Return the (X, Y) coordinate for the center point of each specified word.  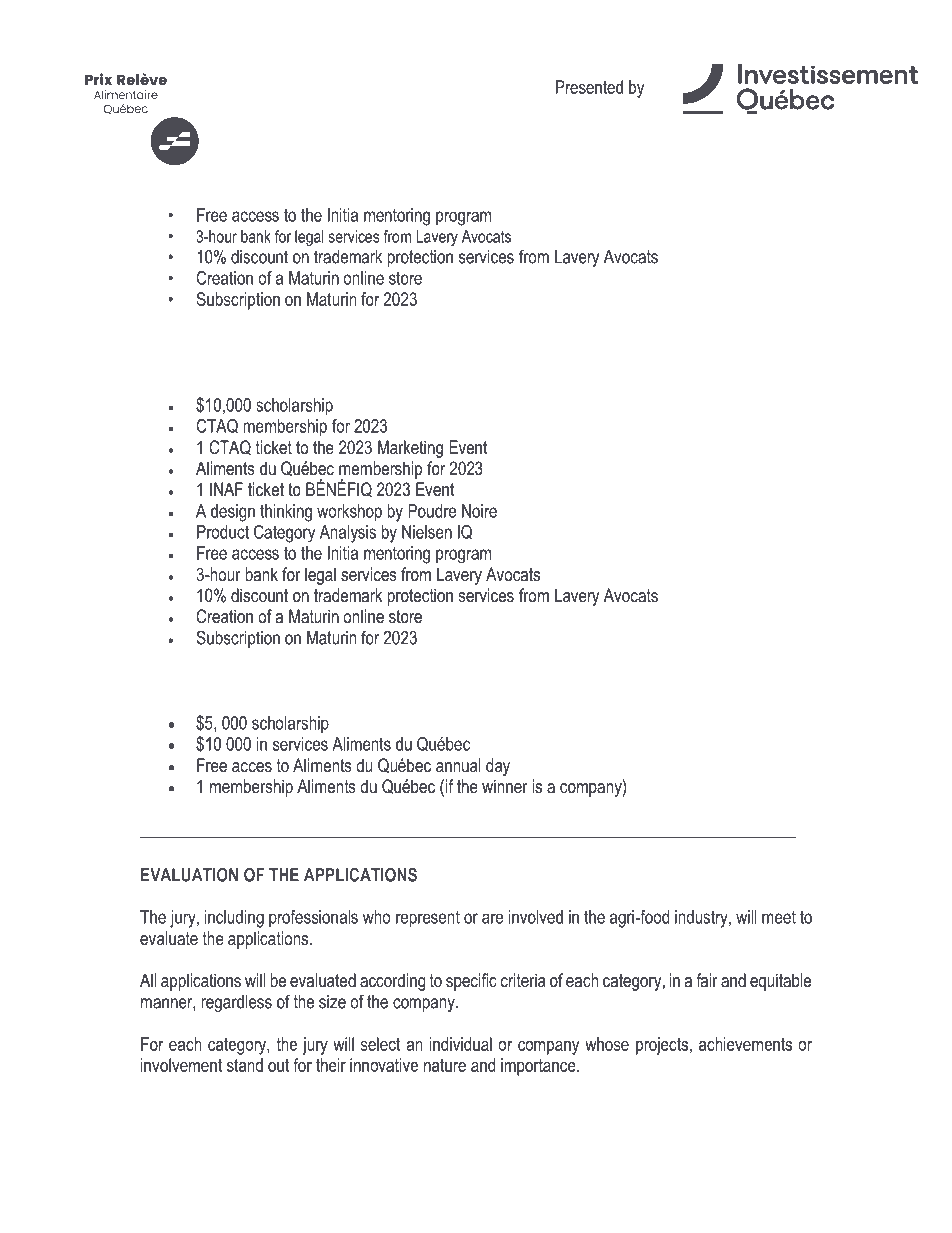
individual (460, 1044)
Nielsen (427, 532)
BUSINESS (193, 362)
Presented (589, 87)
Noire (479, 511)
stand (245, 1065)
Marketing (410, 449)
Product (223, 532)
